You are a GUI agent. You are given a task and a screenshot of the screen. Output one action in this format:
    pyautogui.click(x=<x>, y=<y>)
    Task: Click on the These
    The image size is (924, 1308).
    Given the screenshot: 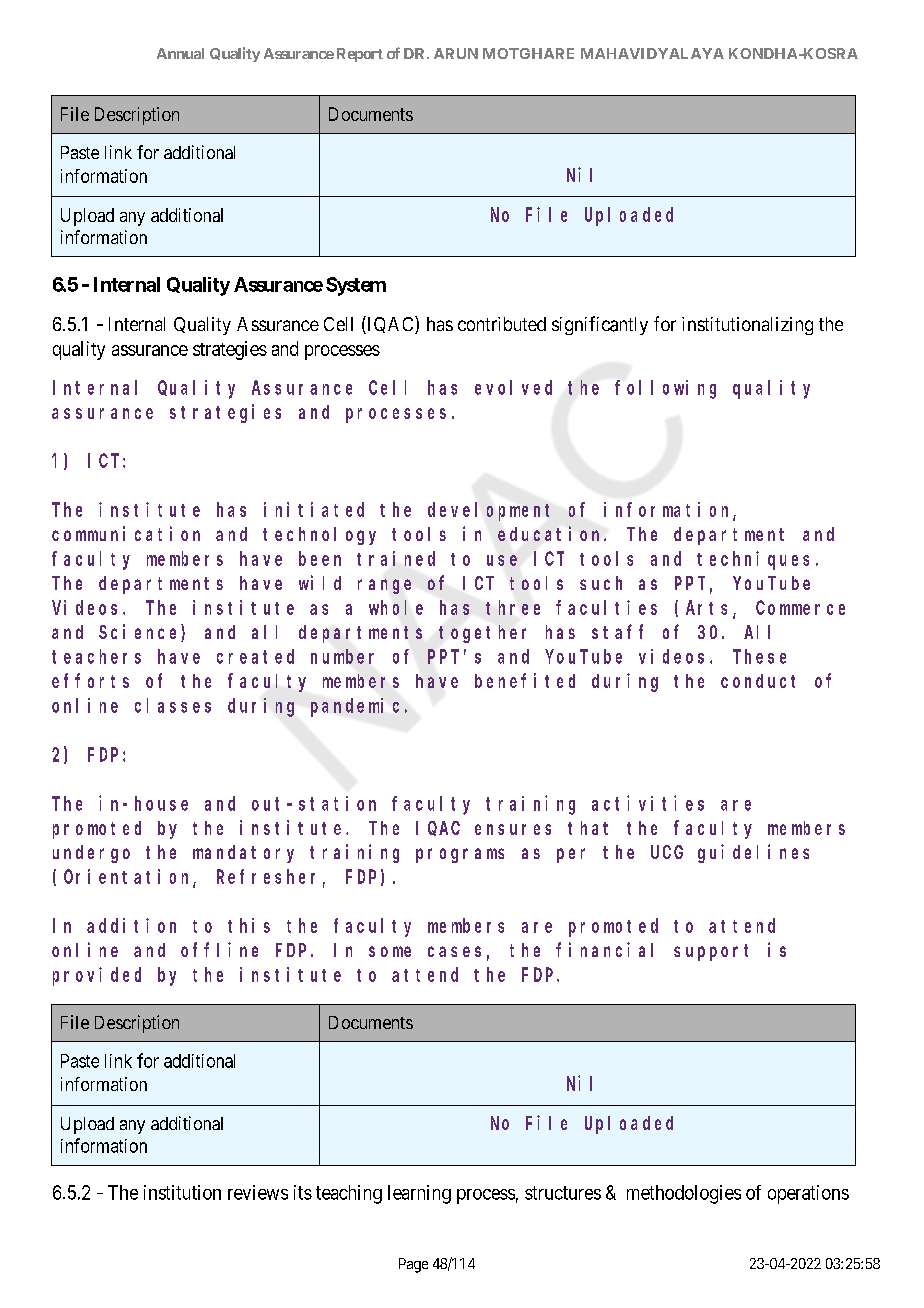 What is the action you would take?
    pyautogui.click(x=759, y=656)
